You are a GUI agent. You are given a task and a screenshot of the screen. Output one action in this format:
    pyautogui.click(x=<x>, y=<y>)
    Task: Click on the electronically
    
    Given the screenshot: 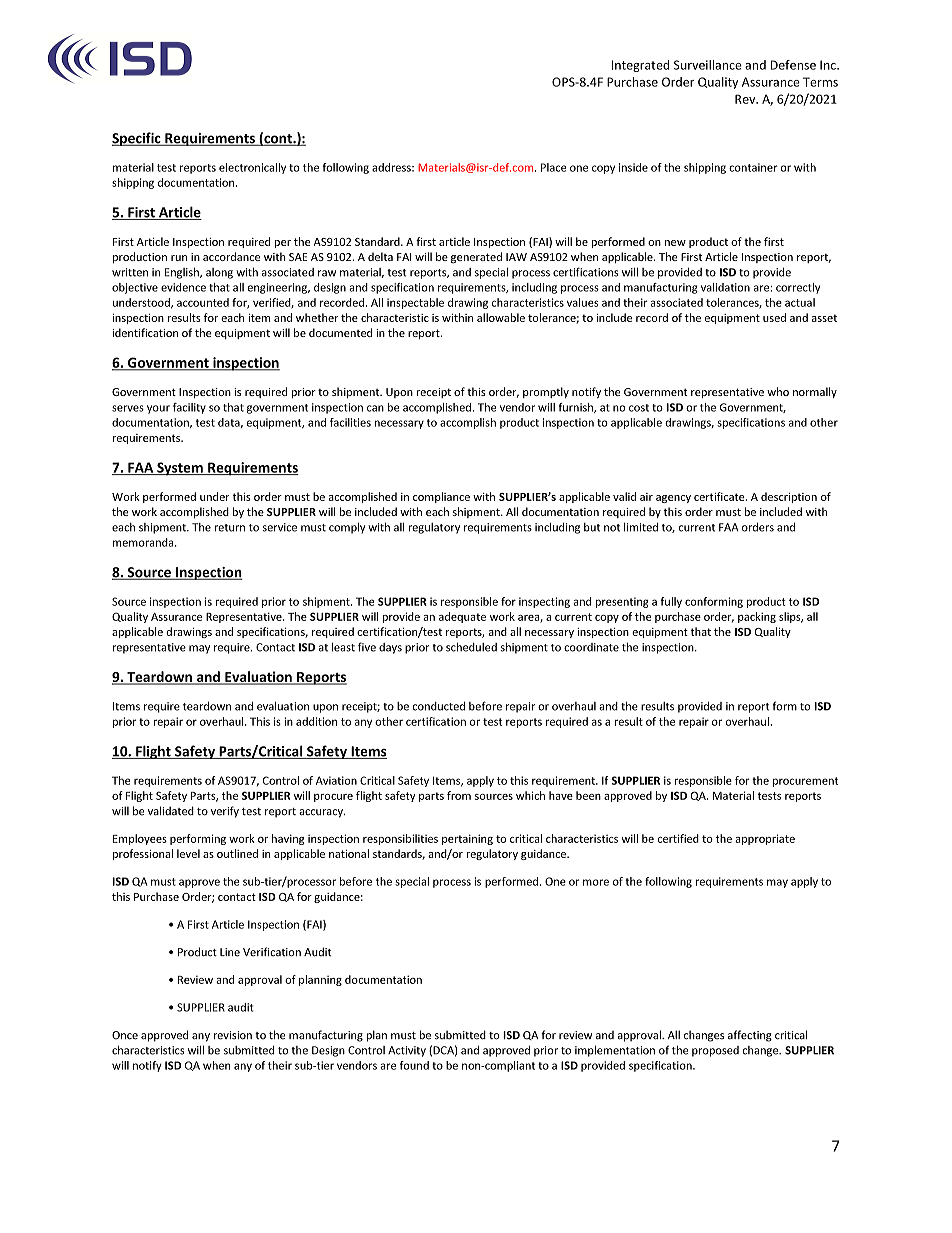 What is the action you would take?
    pyautogui.click(x=252, y=168)
